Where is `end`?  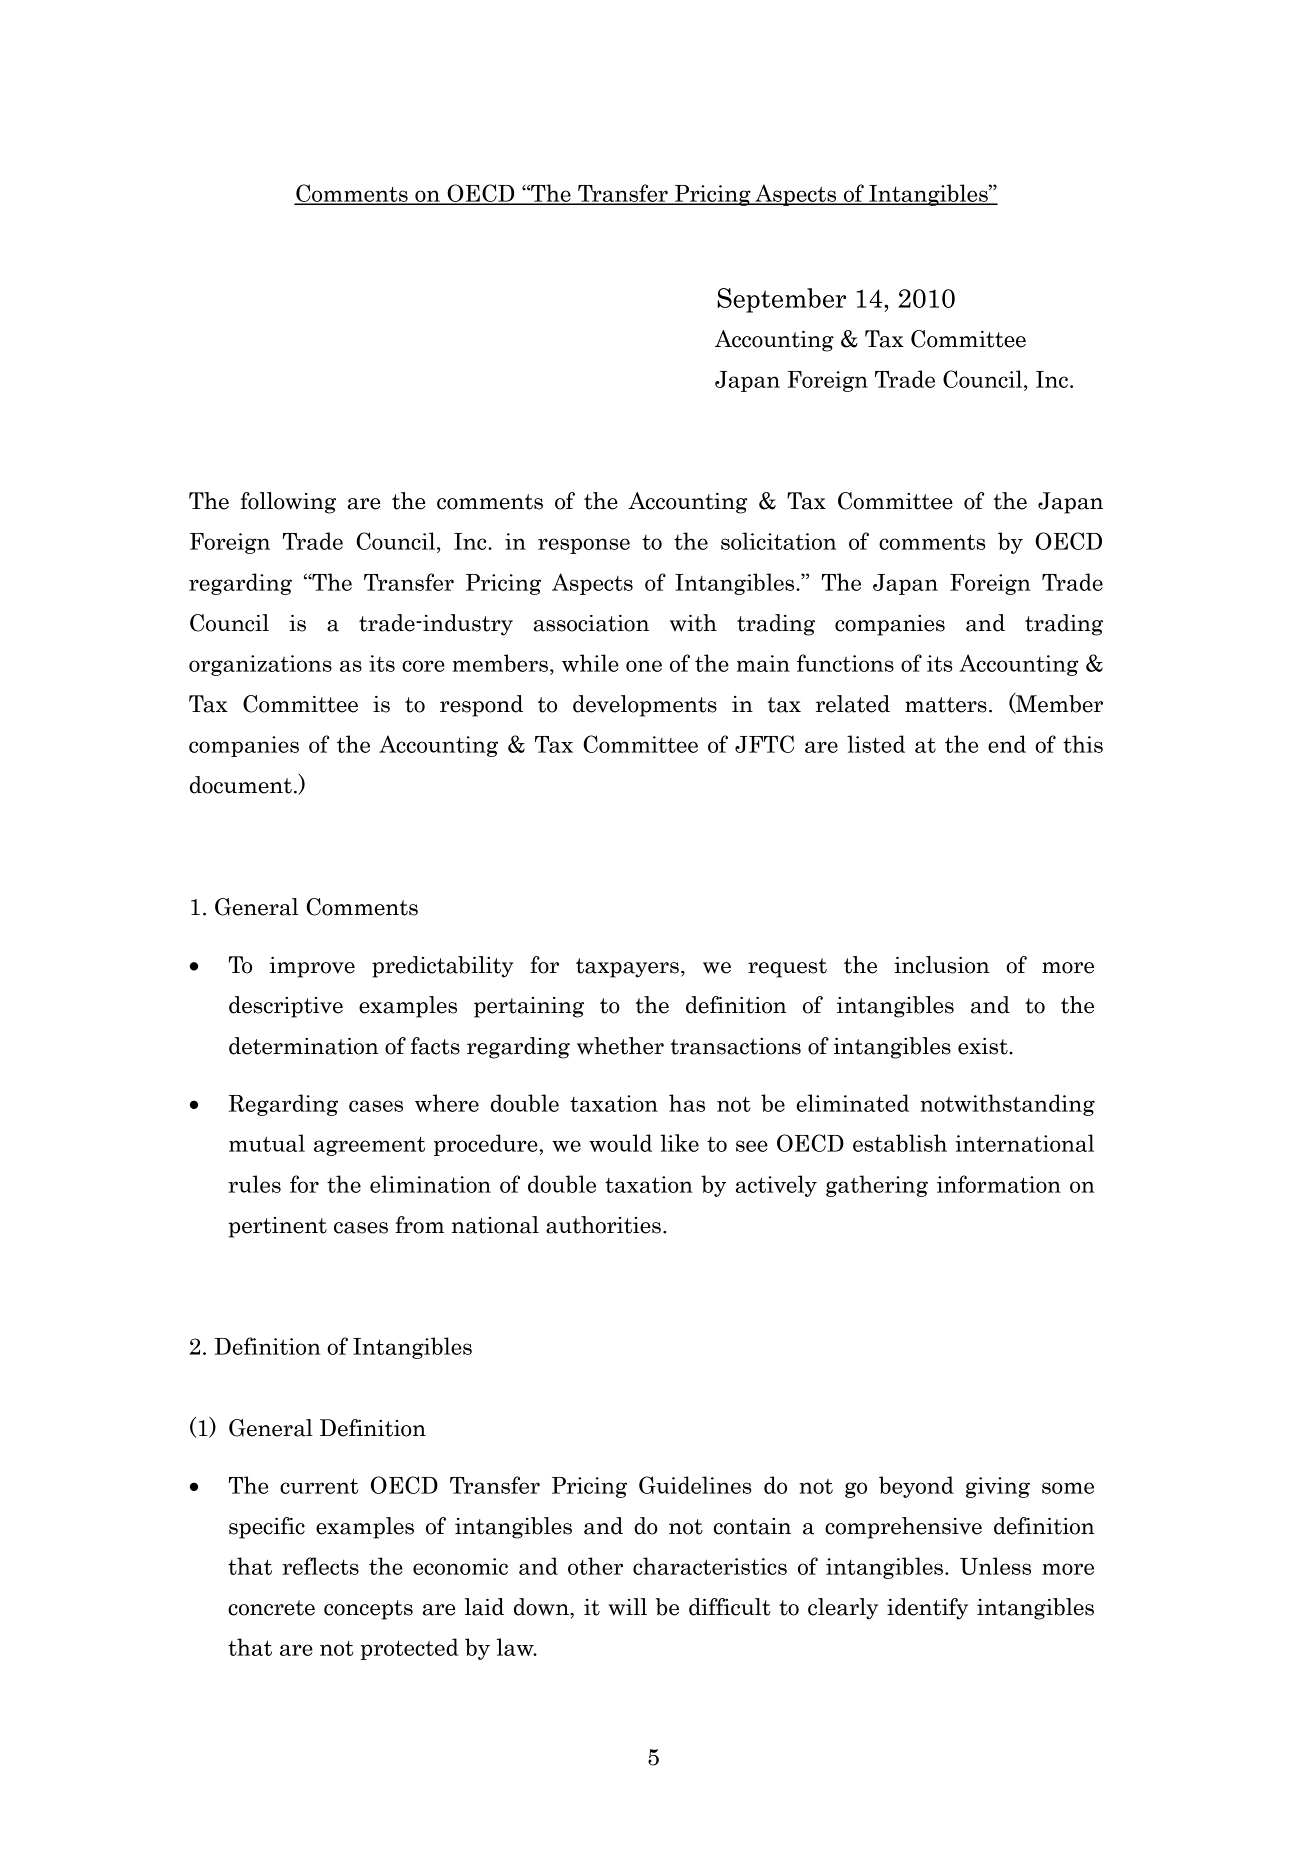
end is located at coordinates (1007, 744).
